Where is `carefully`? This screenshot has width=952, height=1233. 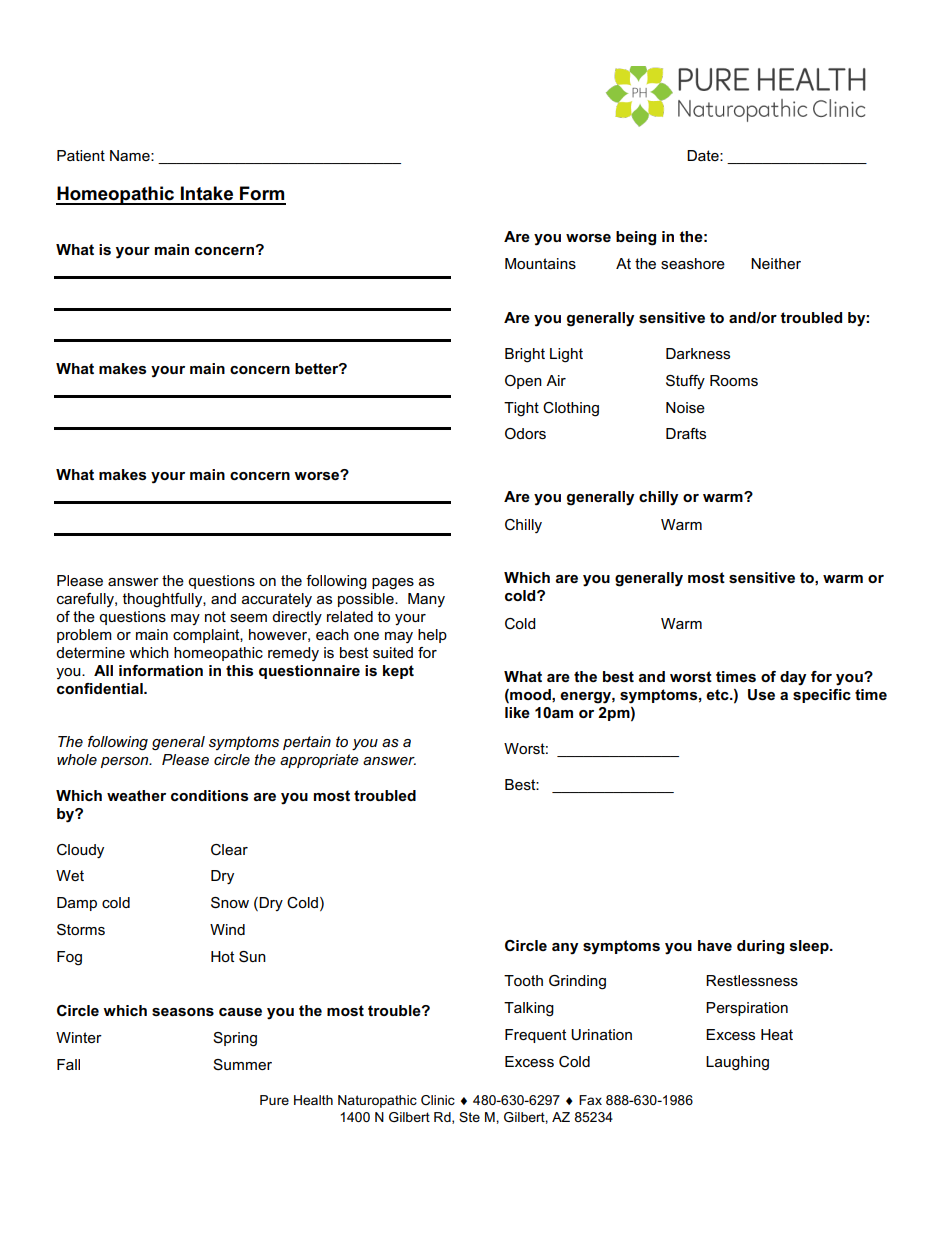 carefully is located at coordinates (86, 600).
